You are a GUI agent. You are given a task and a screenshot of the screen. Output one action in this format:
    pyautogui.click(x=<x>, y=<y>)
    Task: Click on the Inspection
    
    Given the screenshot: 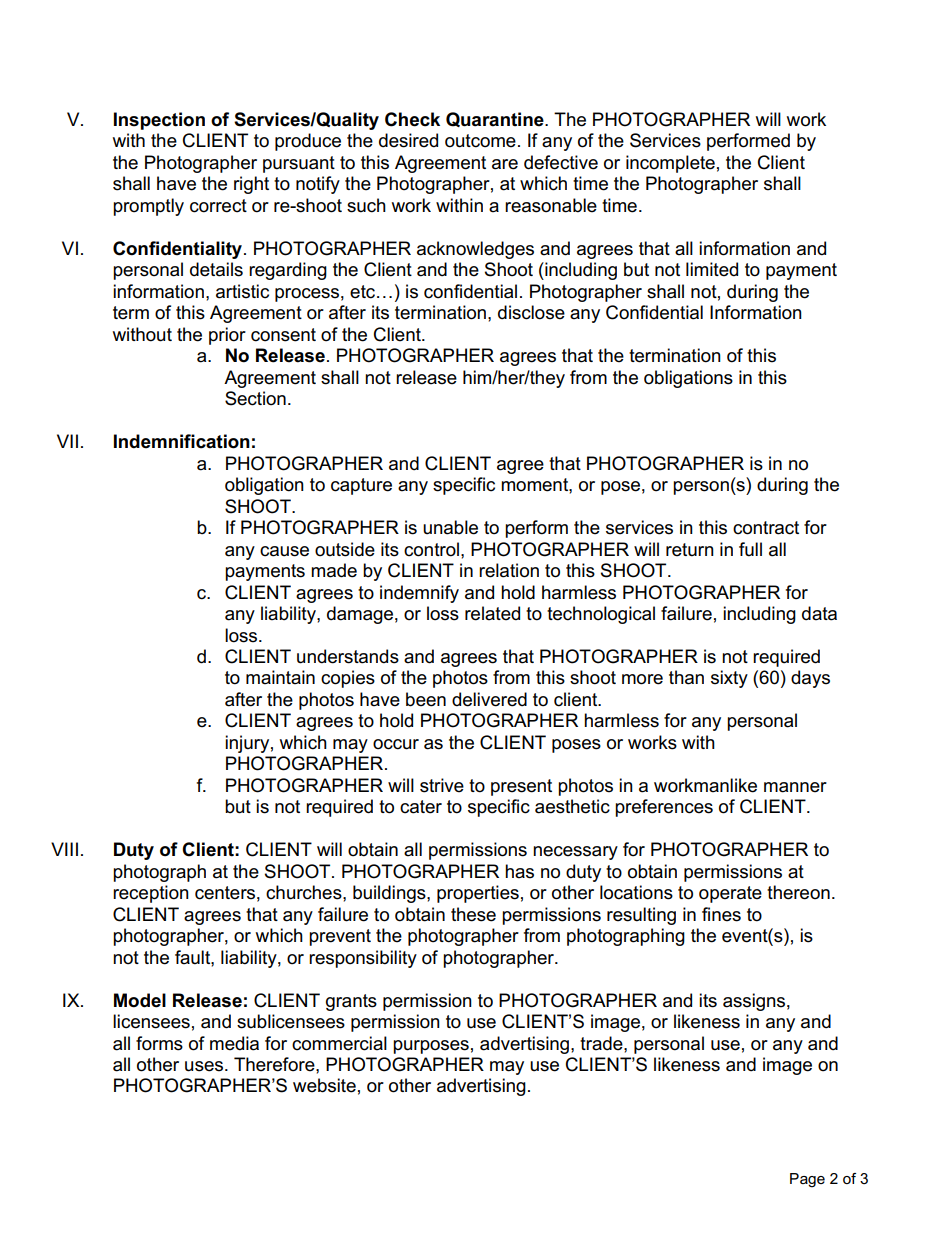 What is the action you would take?
    pyautogui.click(x=159, y=121)
